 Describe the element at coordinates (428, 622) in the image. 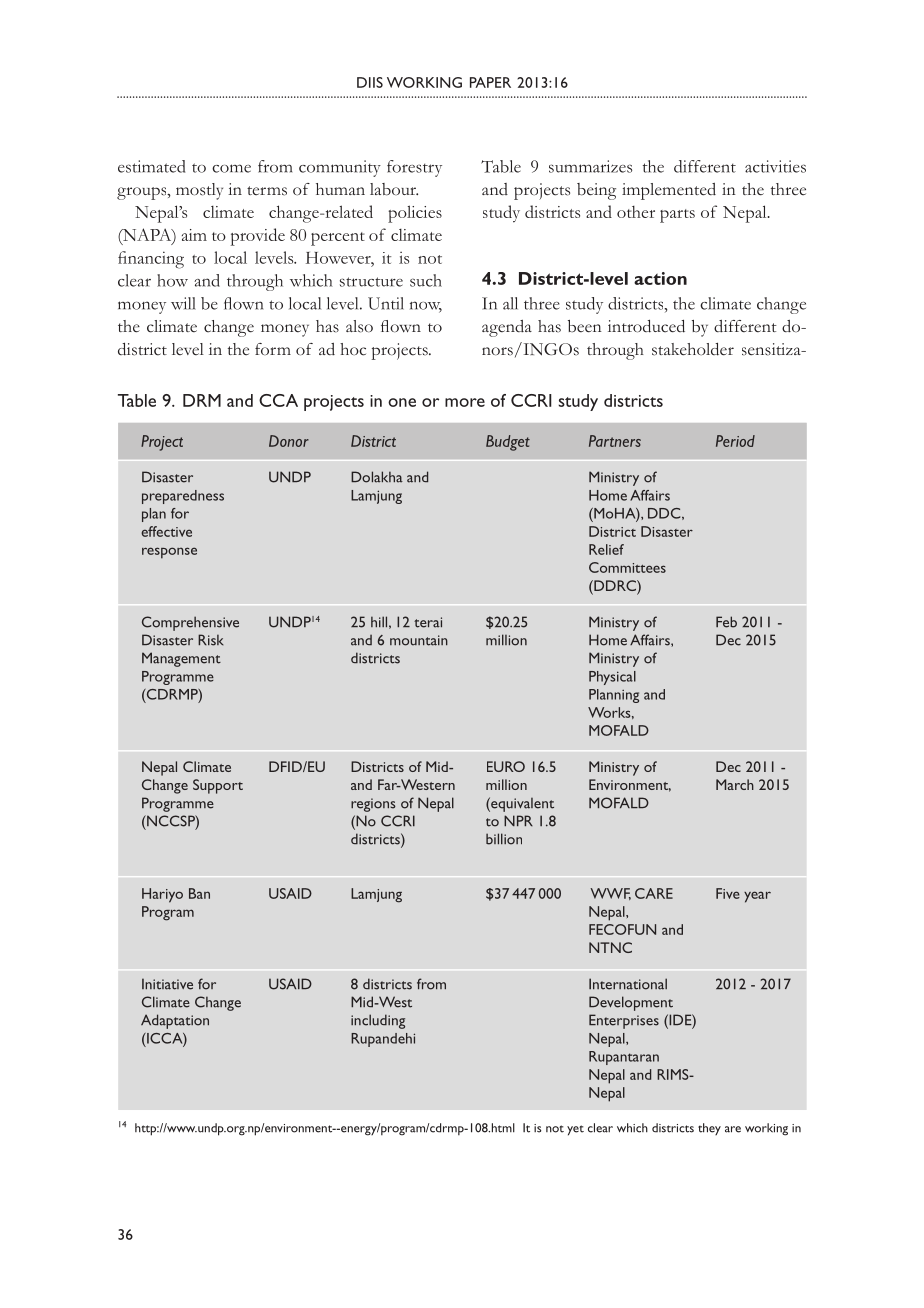

I see `terai` at that location.
